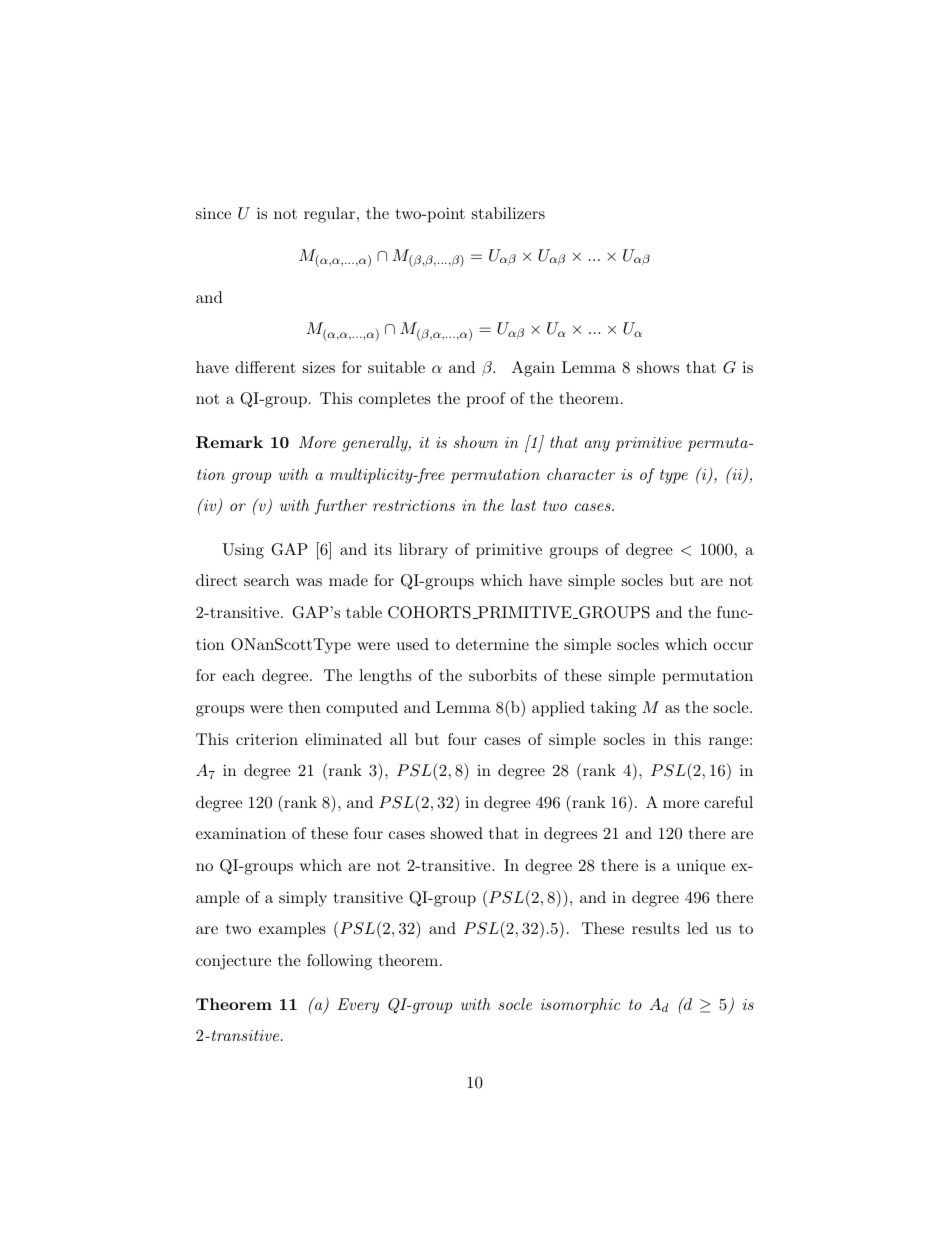 The height and width of the document is (1233, 952). Describe the element at coordinates (658, 367) in the document. I see `shows` at that location.
